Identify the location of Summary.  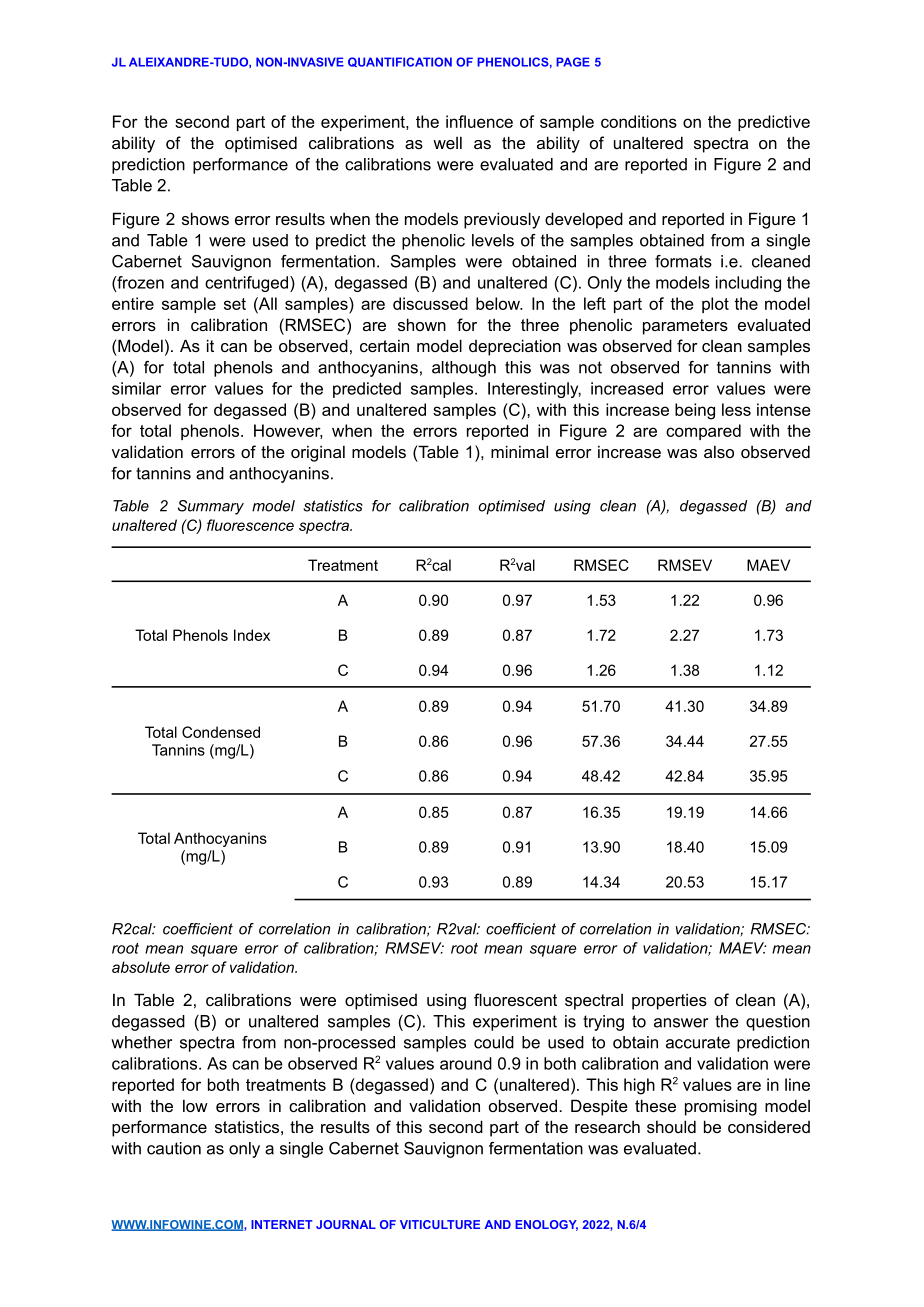
(211, 507).
